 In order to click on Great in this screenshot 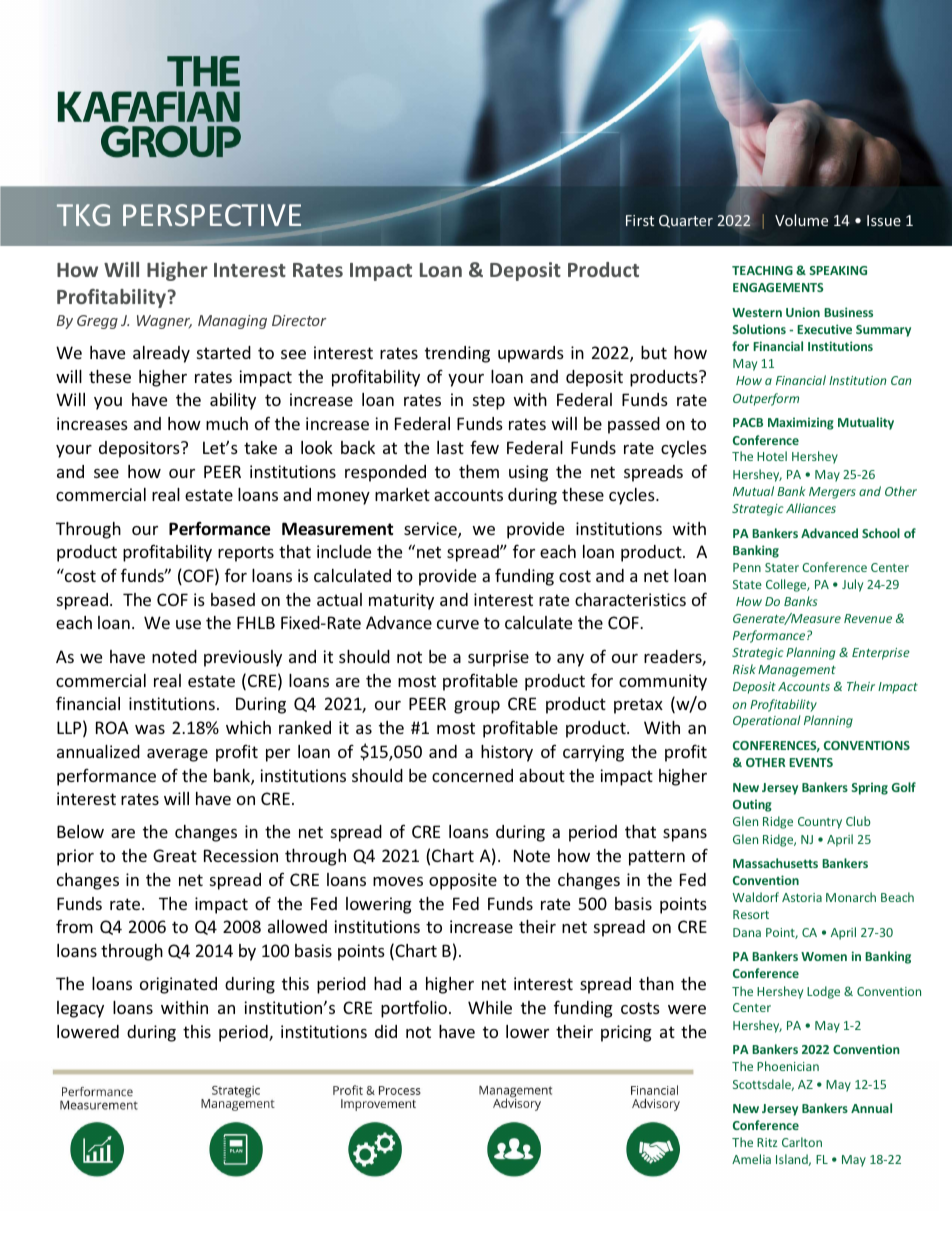, I will do `click(175, 855)`.
